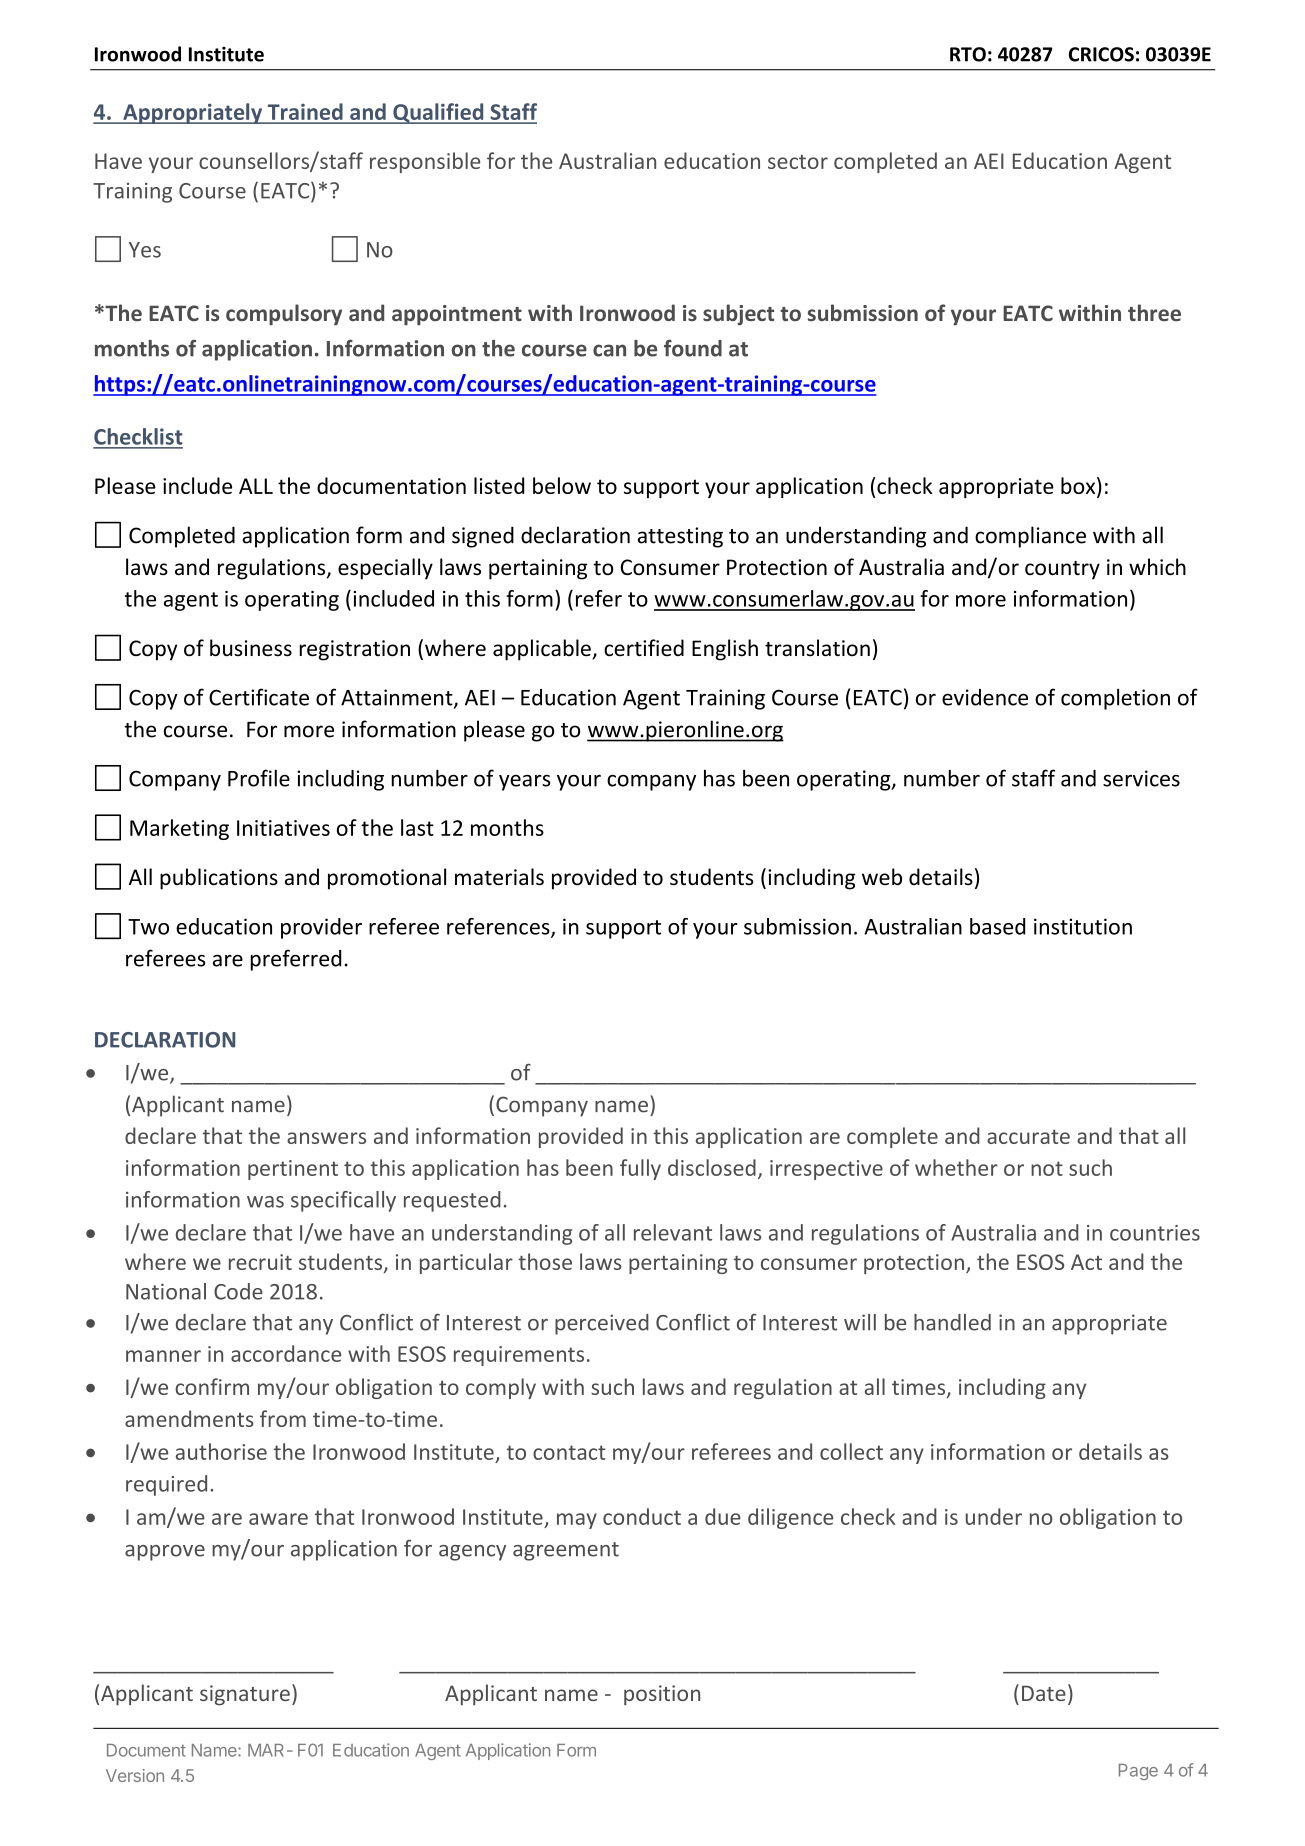 The width and height of the screenshot is (1305, 1846). Describe the element at coordinates (251, 648) in the screenshot. I see `business` at that location.
